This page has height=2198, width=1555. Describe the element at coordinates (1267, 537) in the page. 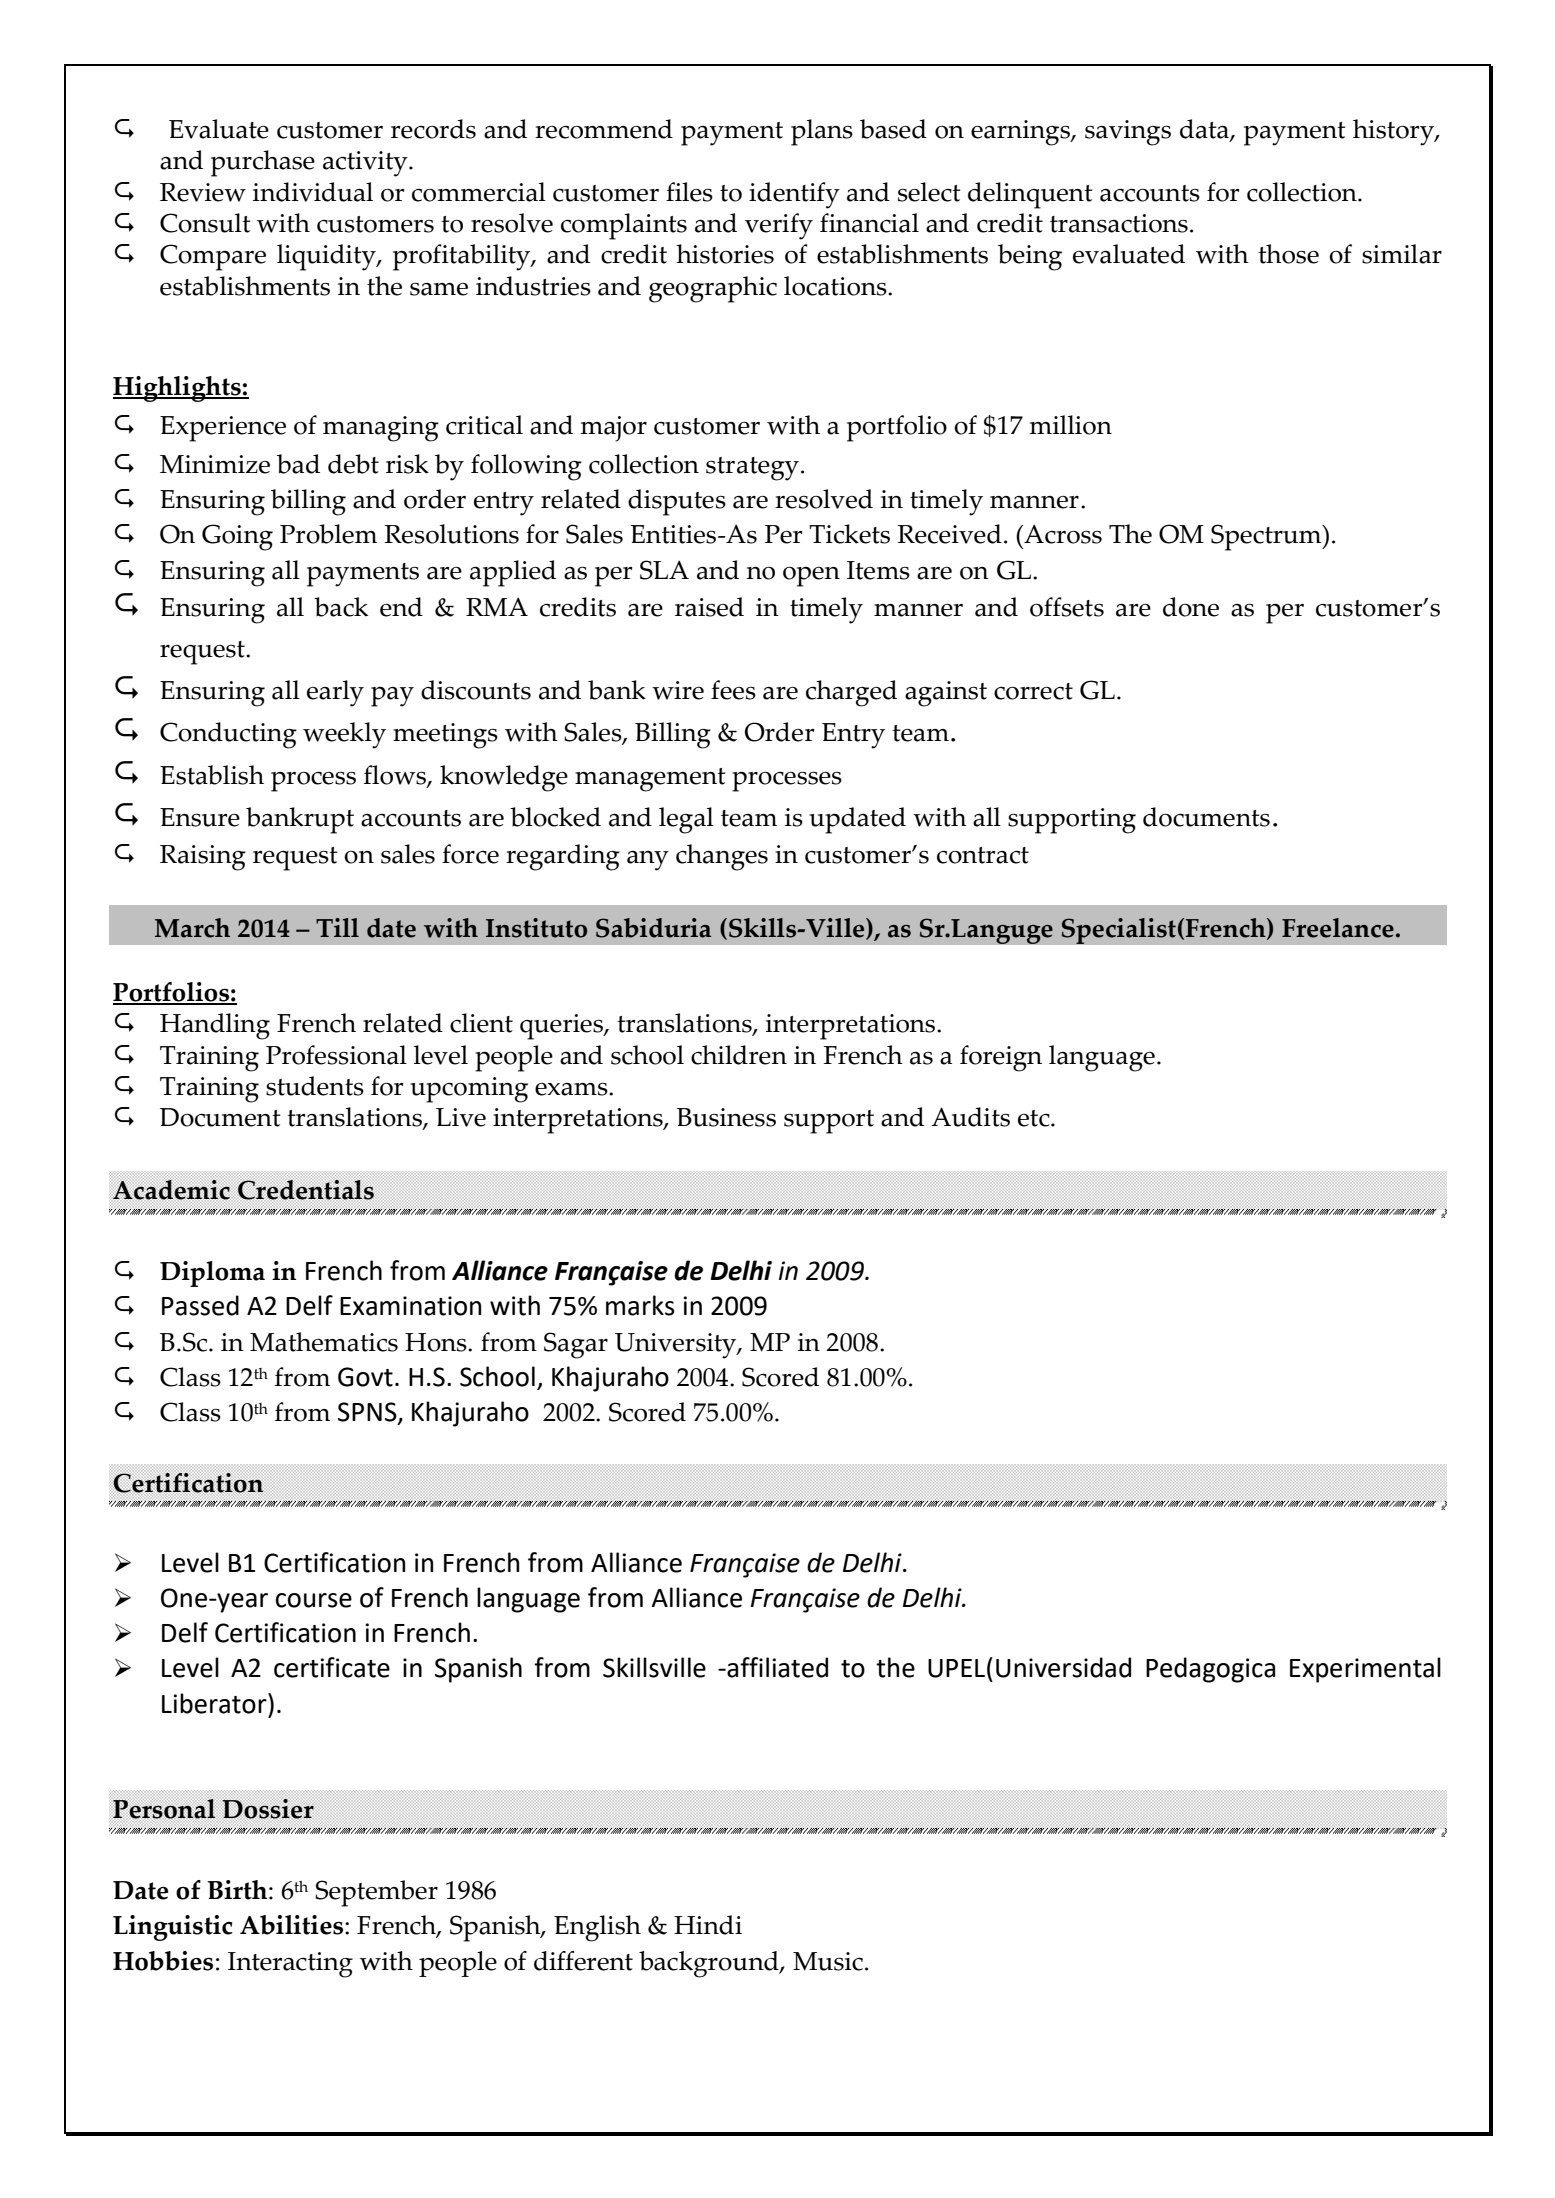

I see `Spectrum` at that location.
